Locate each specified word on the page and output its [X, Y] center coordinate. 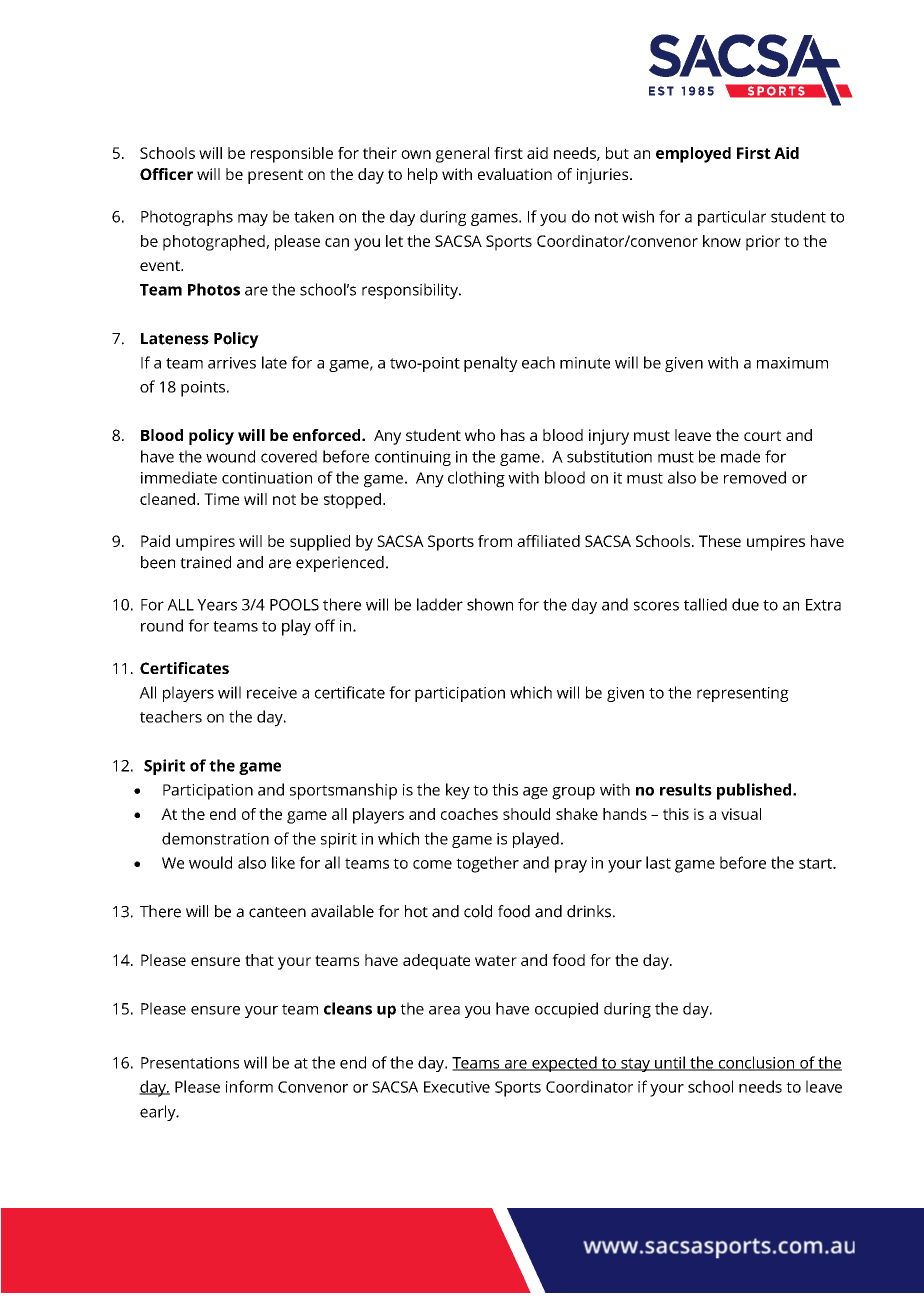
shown [490, 604]
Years [217, 605]
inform [249, 1086]
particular [732, 218]
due [745, 604]
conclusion [756, 1063]
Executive [457, 1087]
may [253, 219]
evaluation [515, 174]
